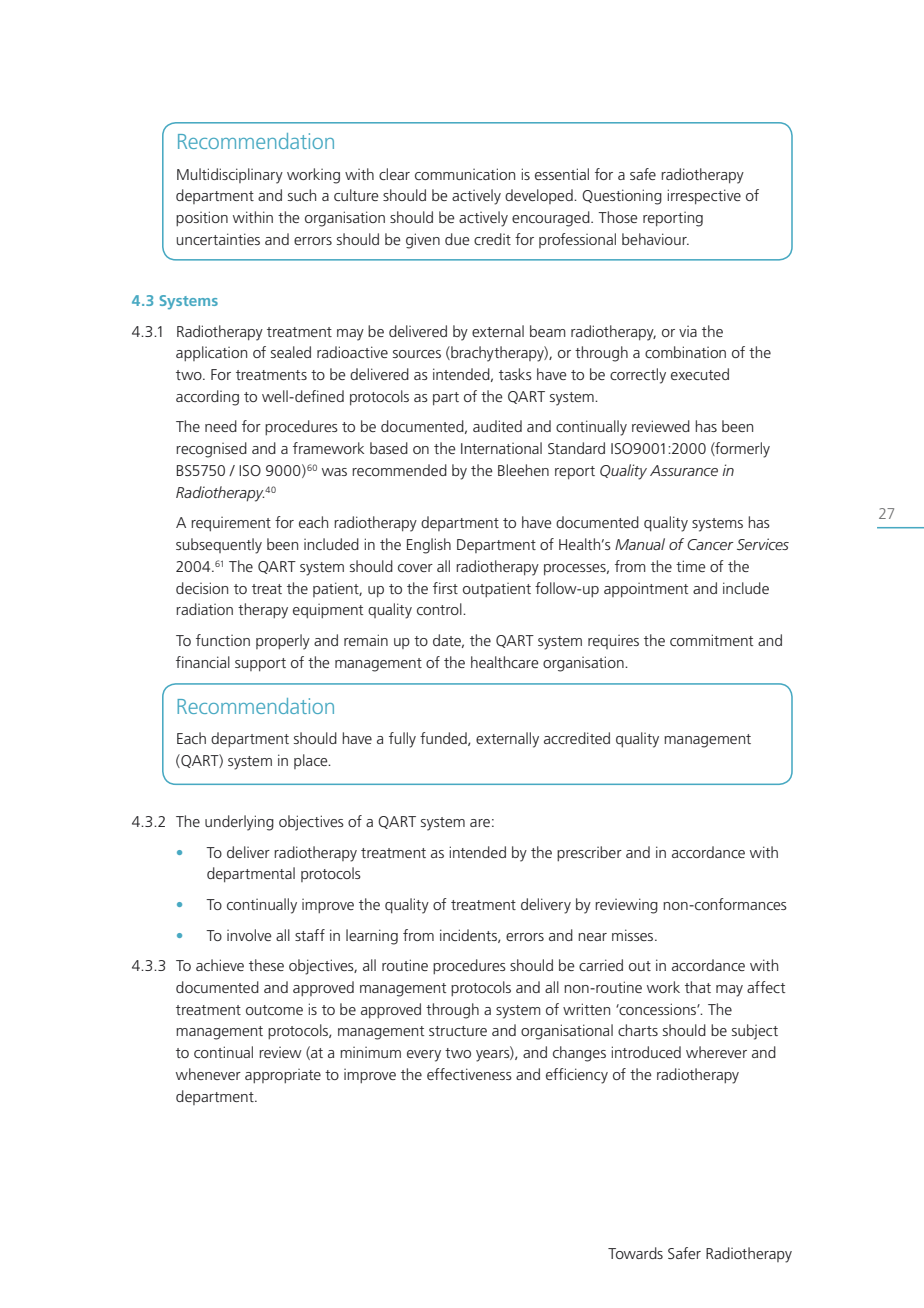 The width and height of the page is (924, 1308). Describe the element at coordinates (704, 196) in the page. I see `irrespective` at that location.
